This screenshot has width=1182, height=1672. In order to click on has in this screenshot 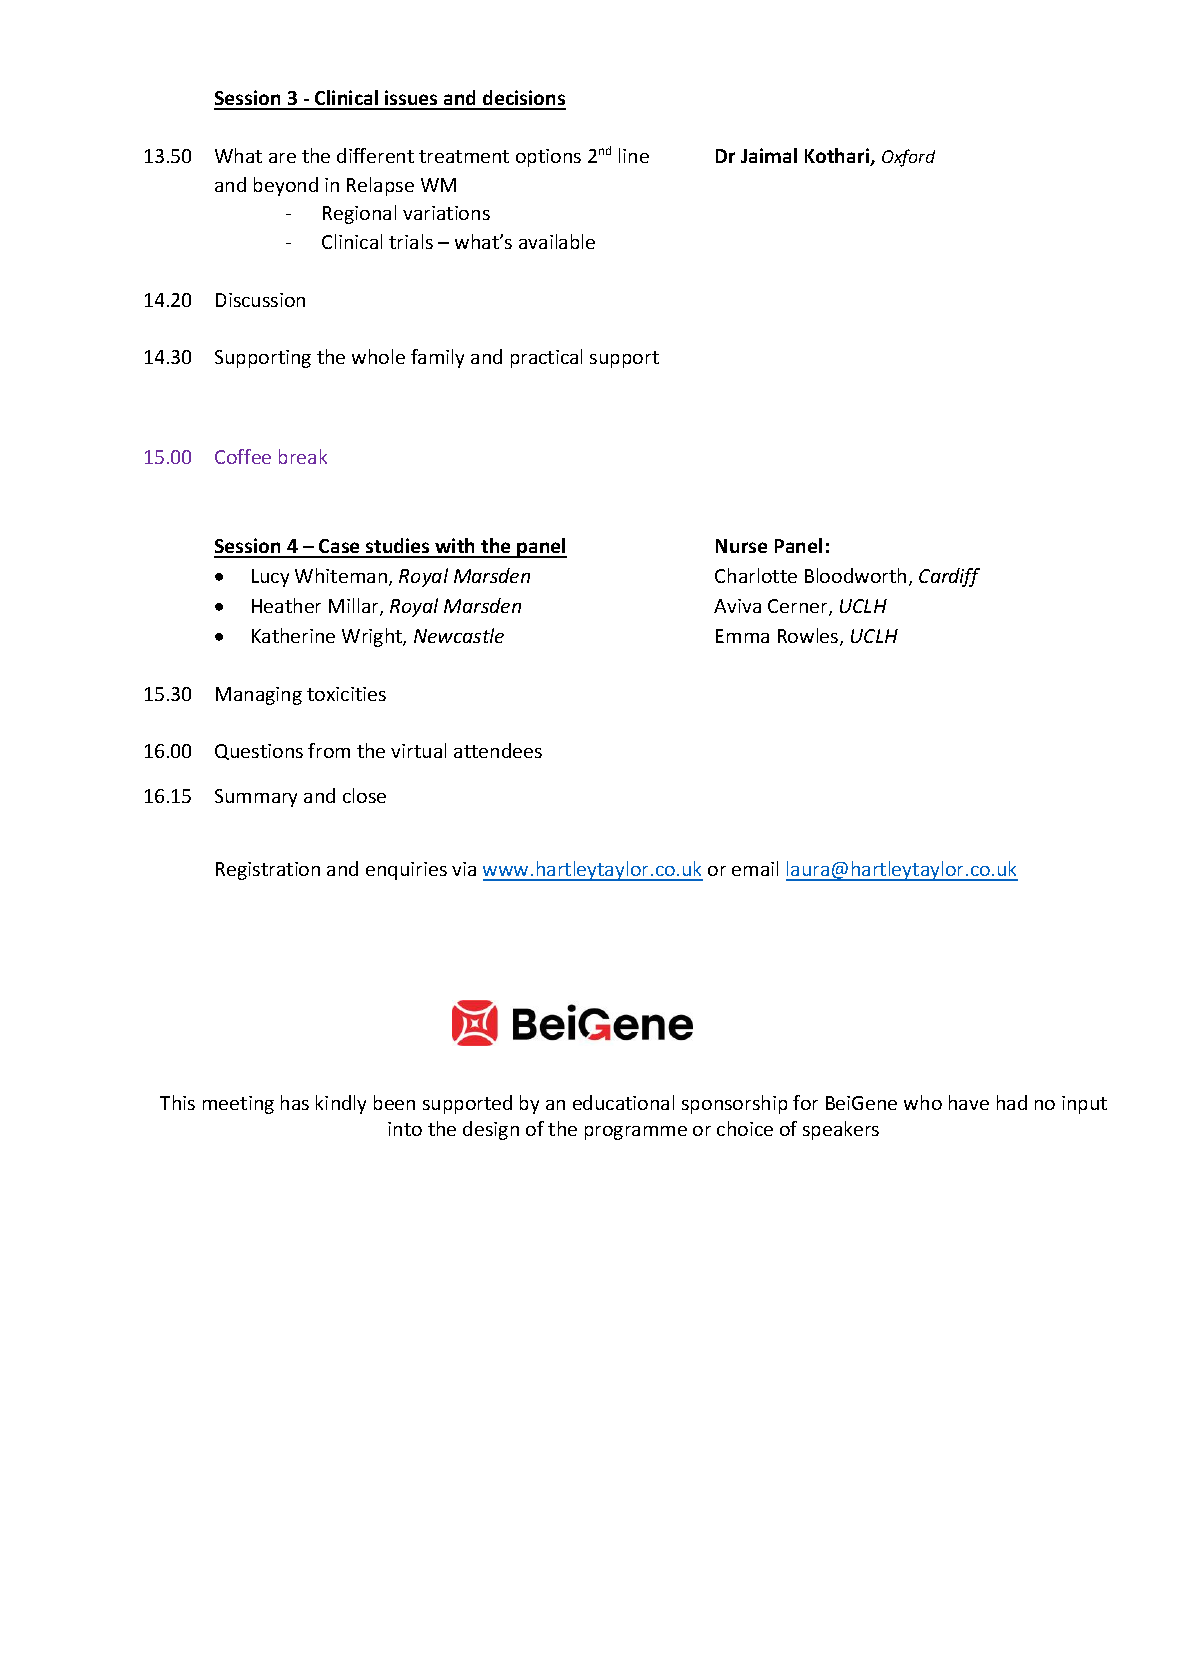, I will do `click(295, 1102)`.
